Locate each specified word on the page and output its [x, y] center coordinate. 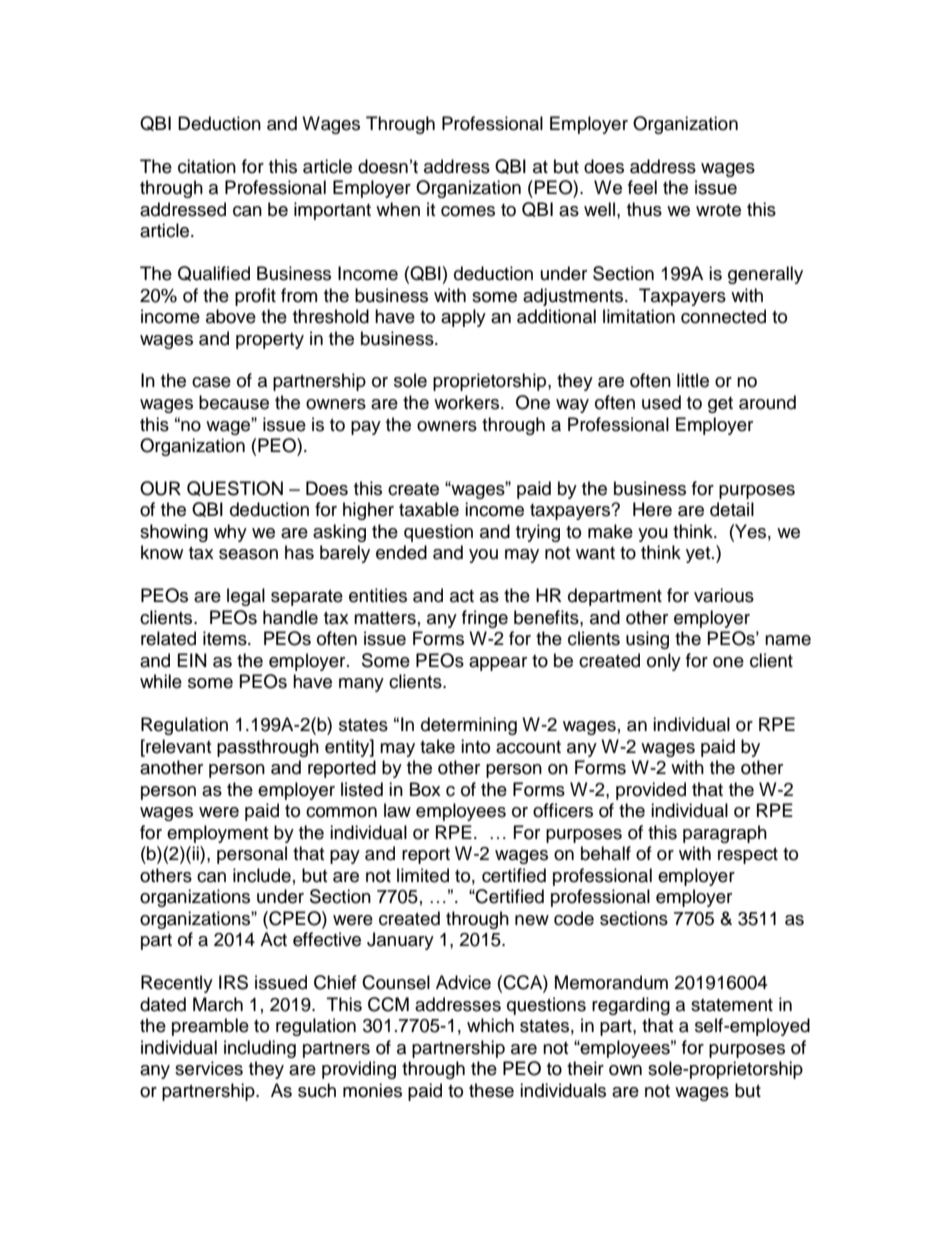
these [491, 1090]
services [209, 1068]
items [226, 638]
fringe [485, 619]
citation [207, 166]
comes [468, 211]
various [724, 595]
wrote [718, 210]
